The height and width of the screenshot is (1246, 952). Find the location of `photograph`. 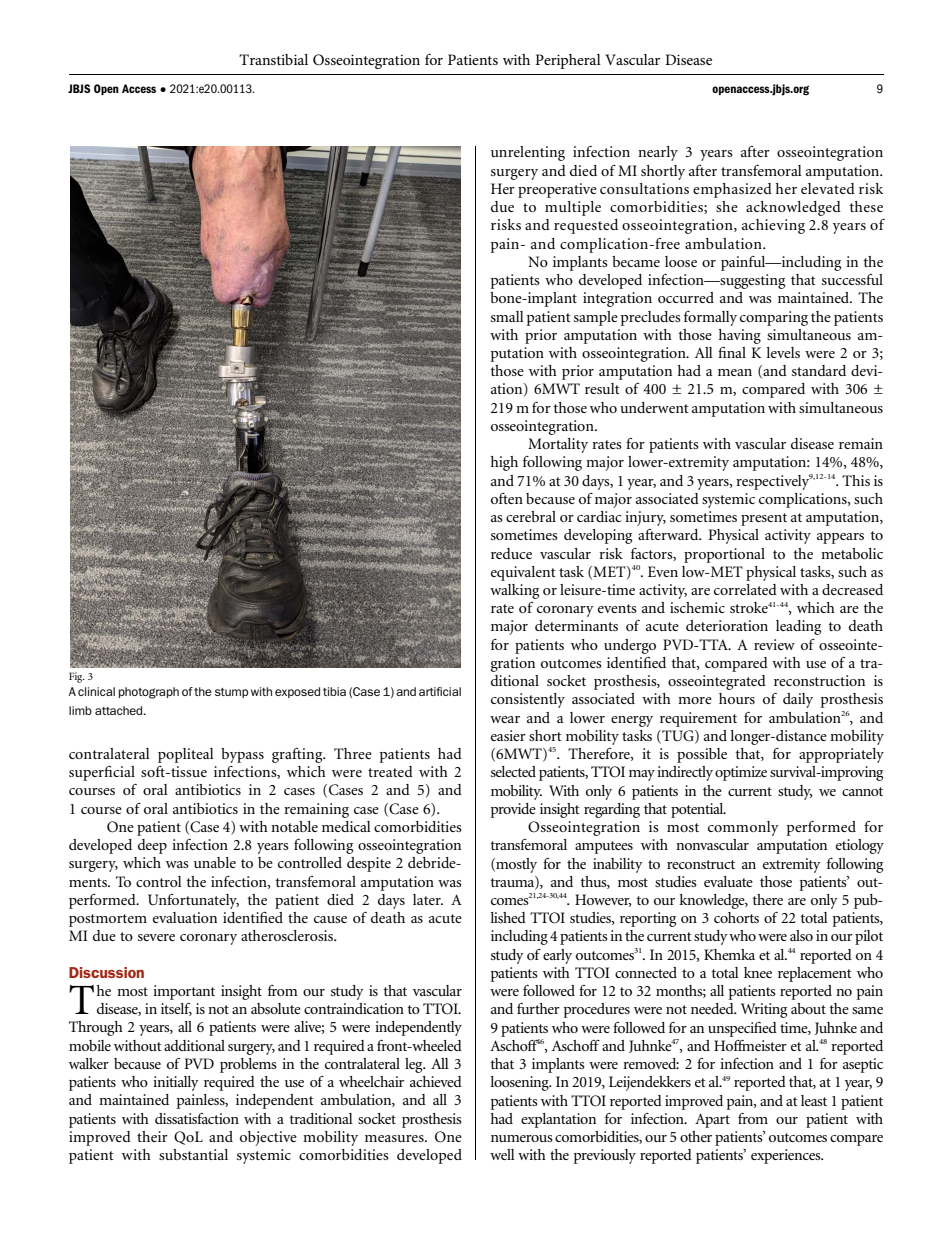

photograph is located at coordinates (149, 693).
